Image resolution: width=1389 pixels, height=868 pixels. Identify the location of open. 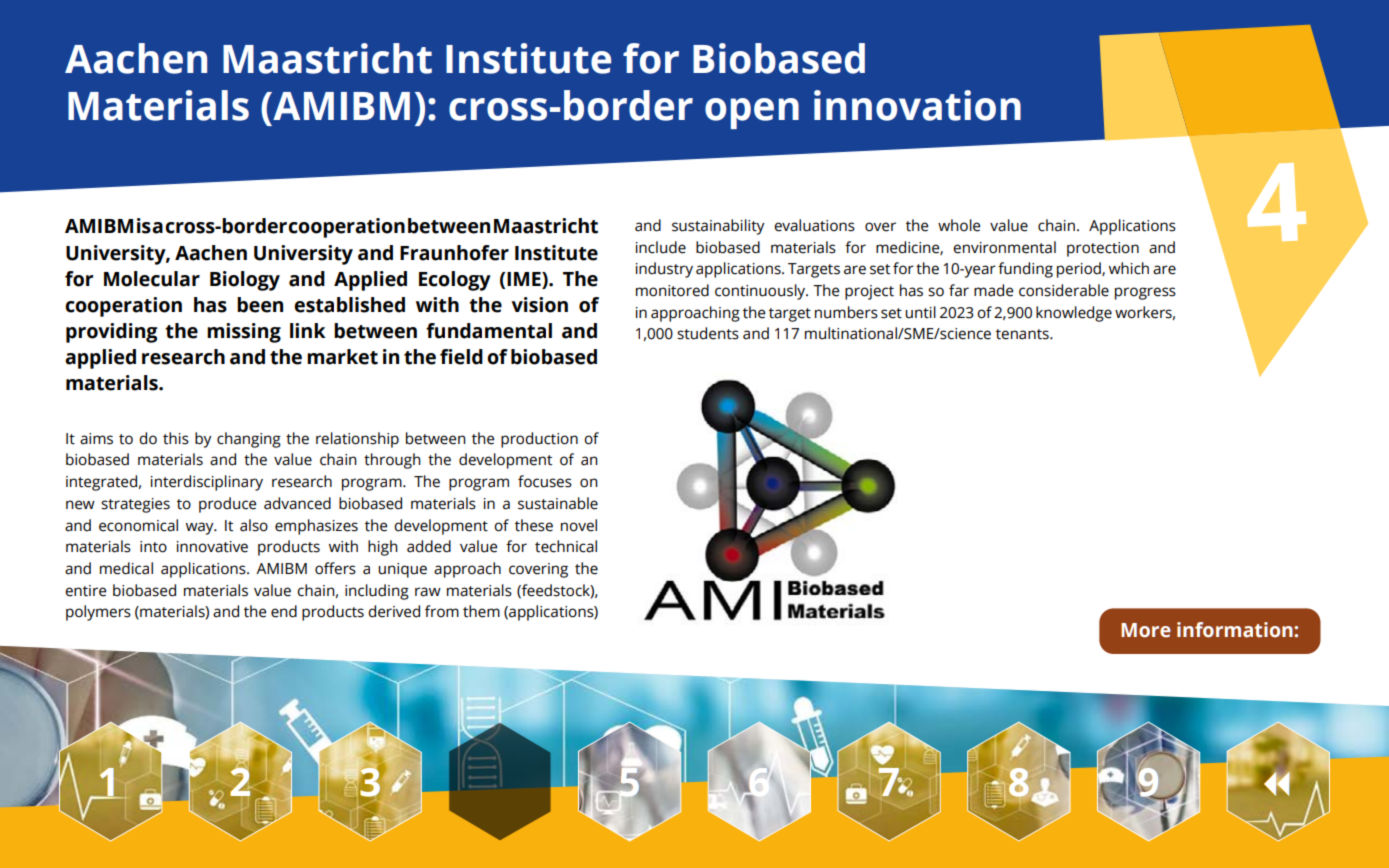
(752, 113).
